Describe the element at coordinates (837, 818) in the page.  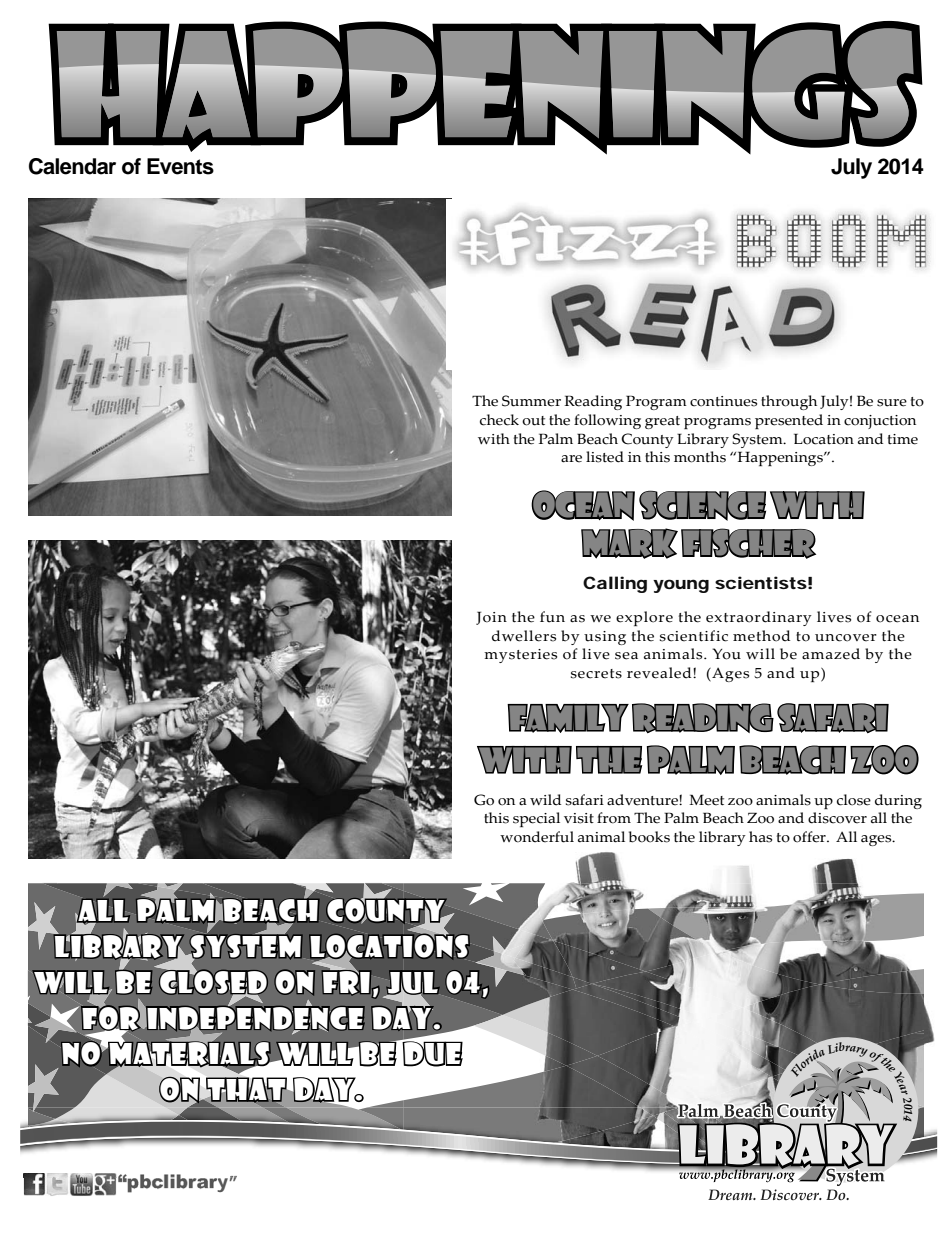
I see `discover` at that location.
